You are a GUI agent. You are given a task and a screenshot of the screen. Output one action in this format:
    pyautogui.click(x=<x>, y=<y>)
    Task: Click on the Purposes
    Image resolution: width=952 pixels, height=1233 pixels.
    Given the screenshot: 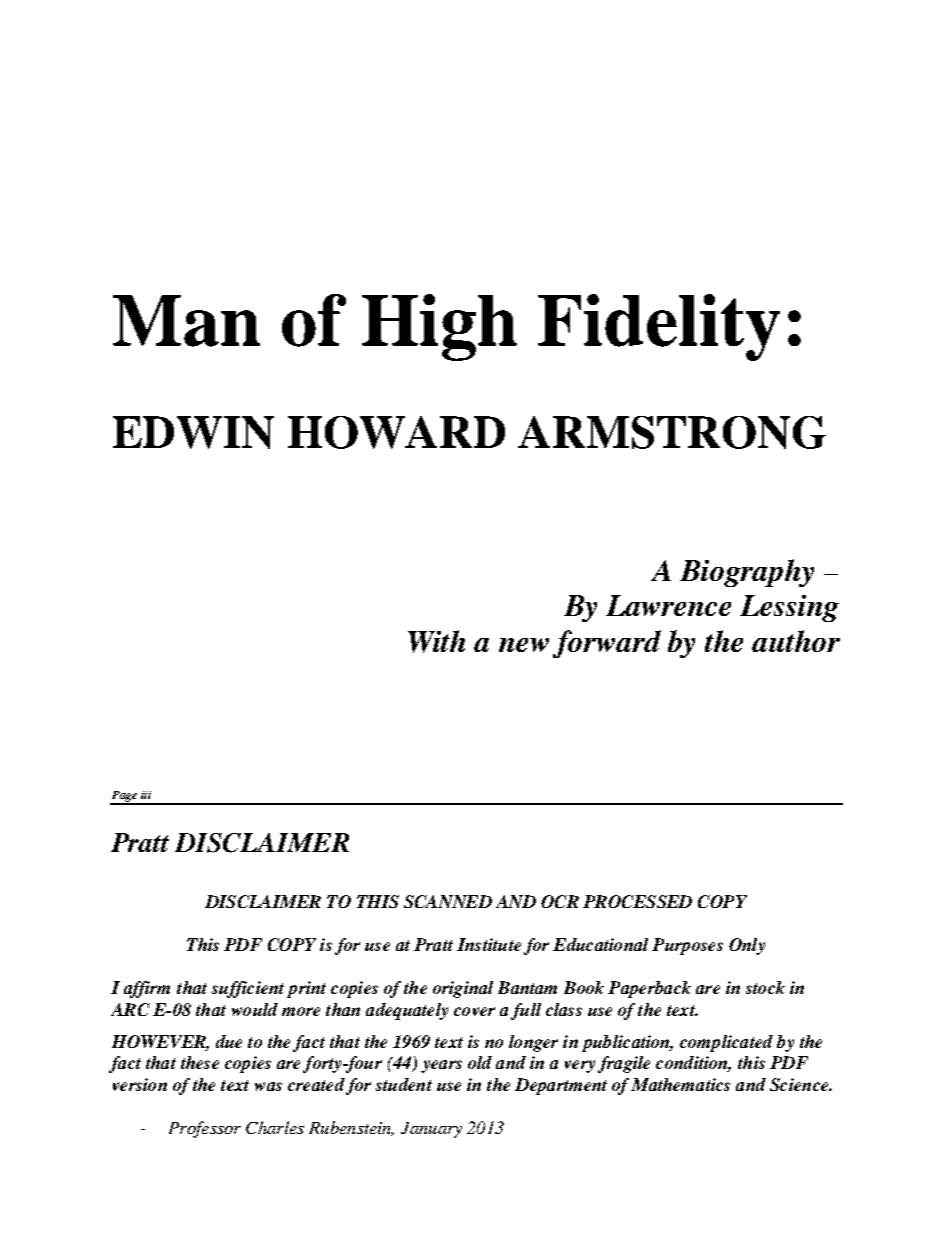 What is the action you would take?
    pyautogui.click(x=687, y=946)
